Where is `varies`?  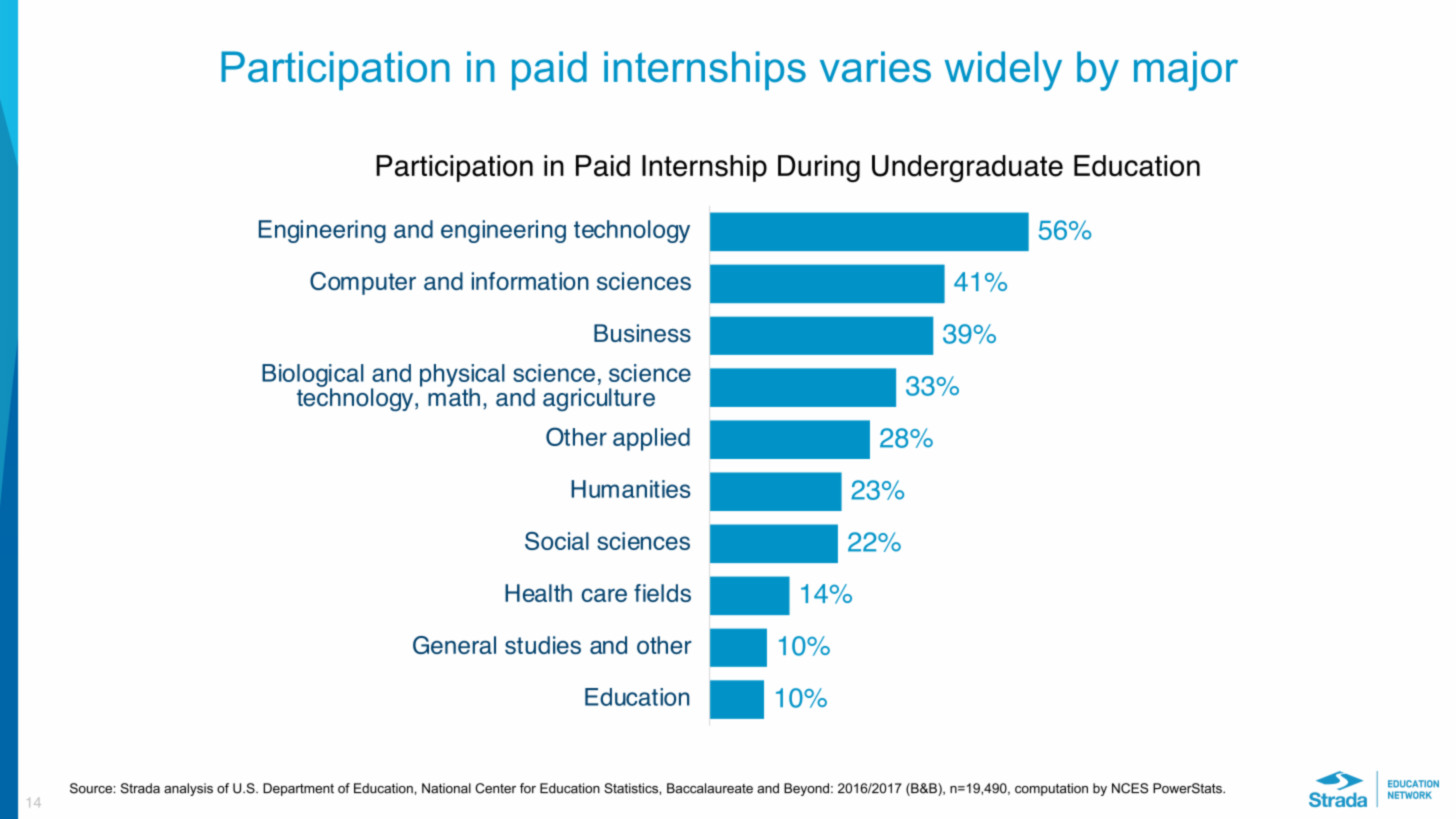 varies is located at coordinates (875, 67).
